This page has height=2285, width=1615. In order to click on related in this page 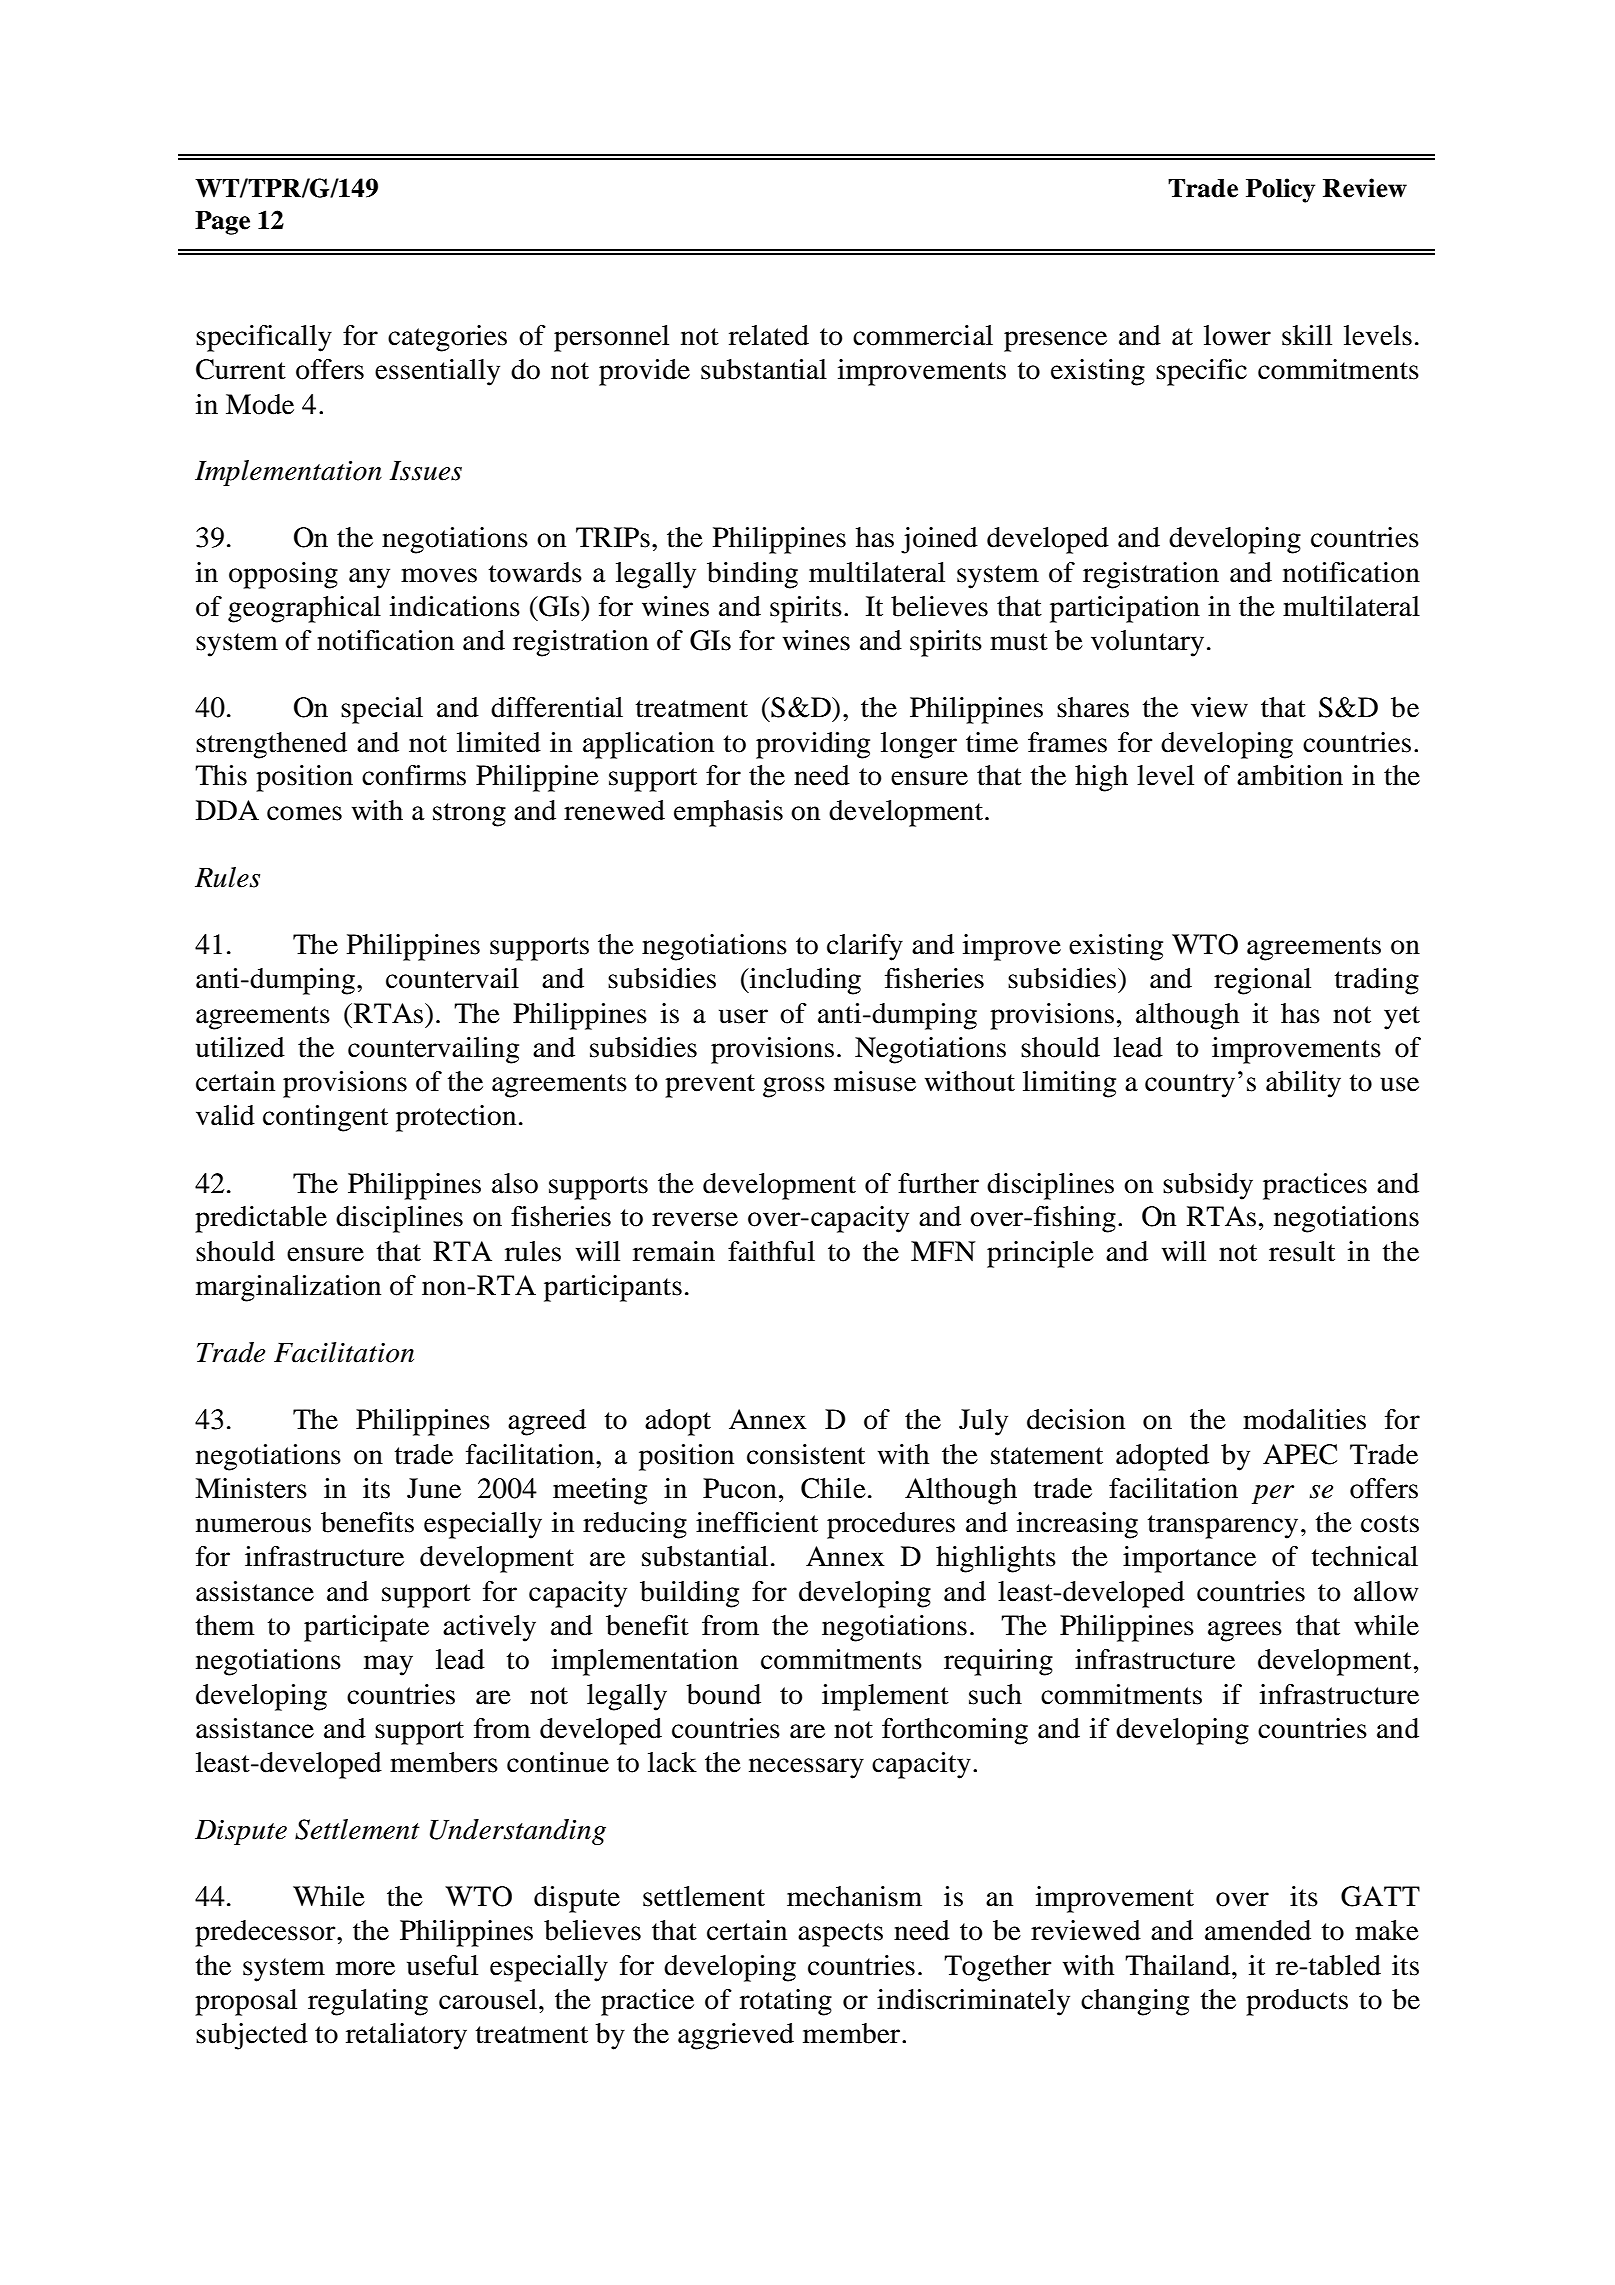, I will do `click(769, 335)`.
